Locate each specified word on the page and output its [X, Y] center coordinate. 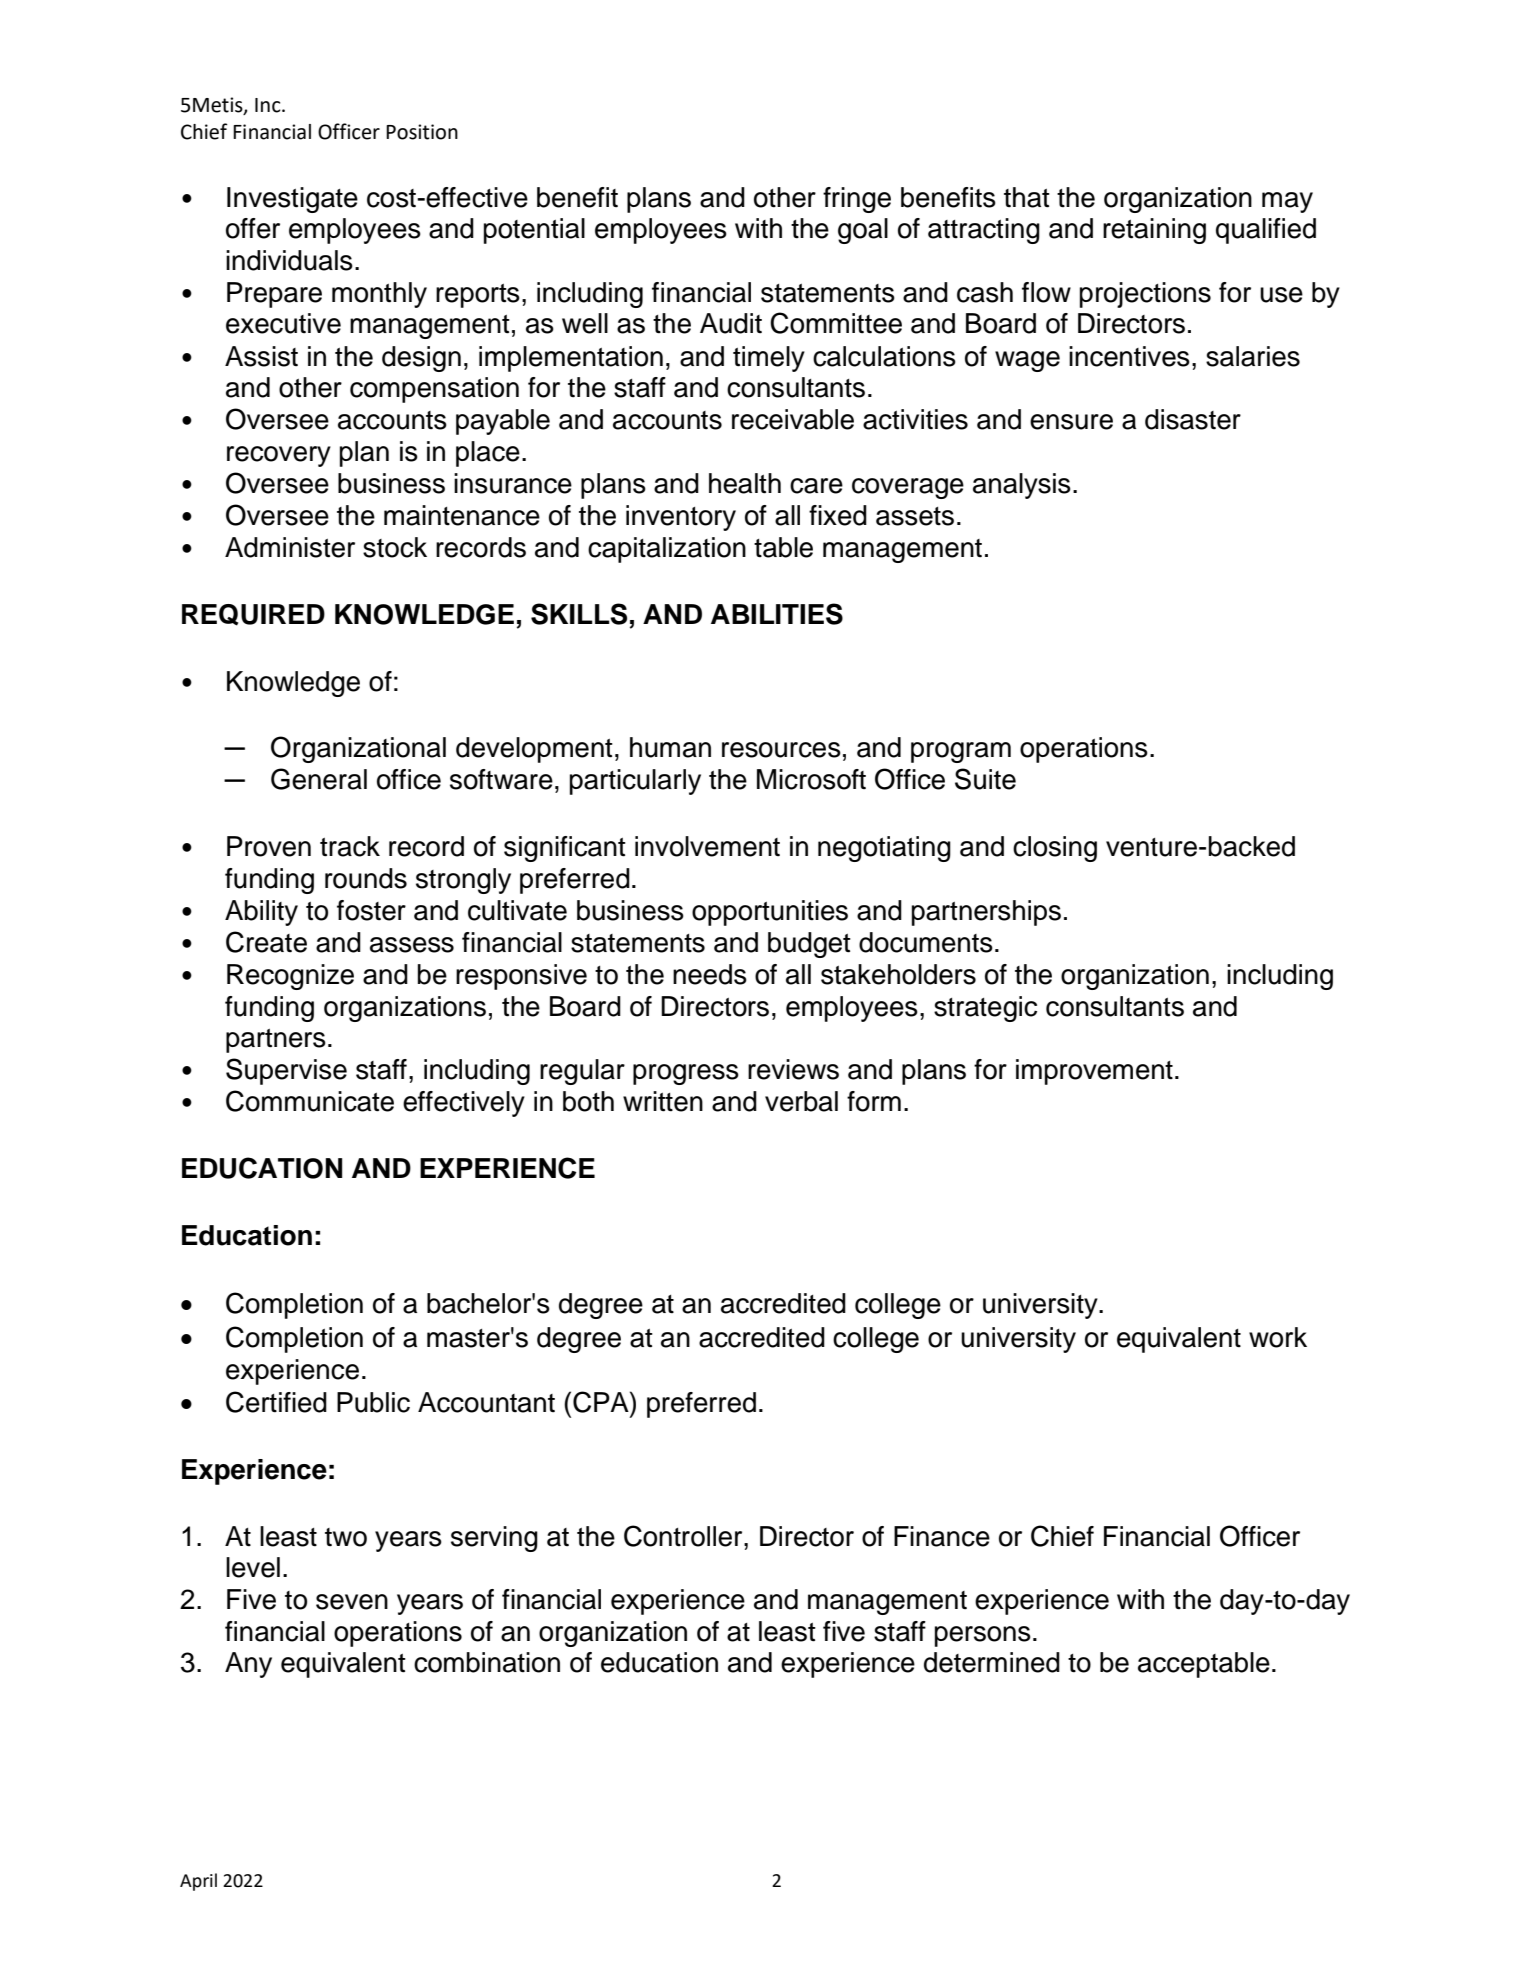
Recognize [290, 977]
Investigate [292, 200]
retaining [1154, 231]
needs [710, 974]
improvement [1094, 1072]
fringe [857, 200]
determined [992, 1662]
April [198, 1882]
